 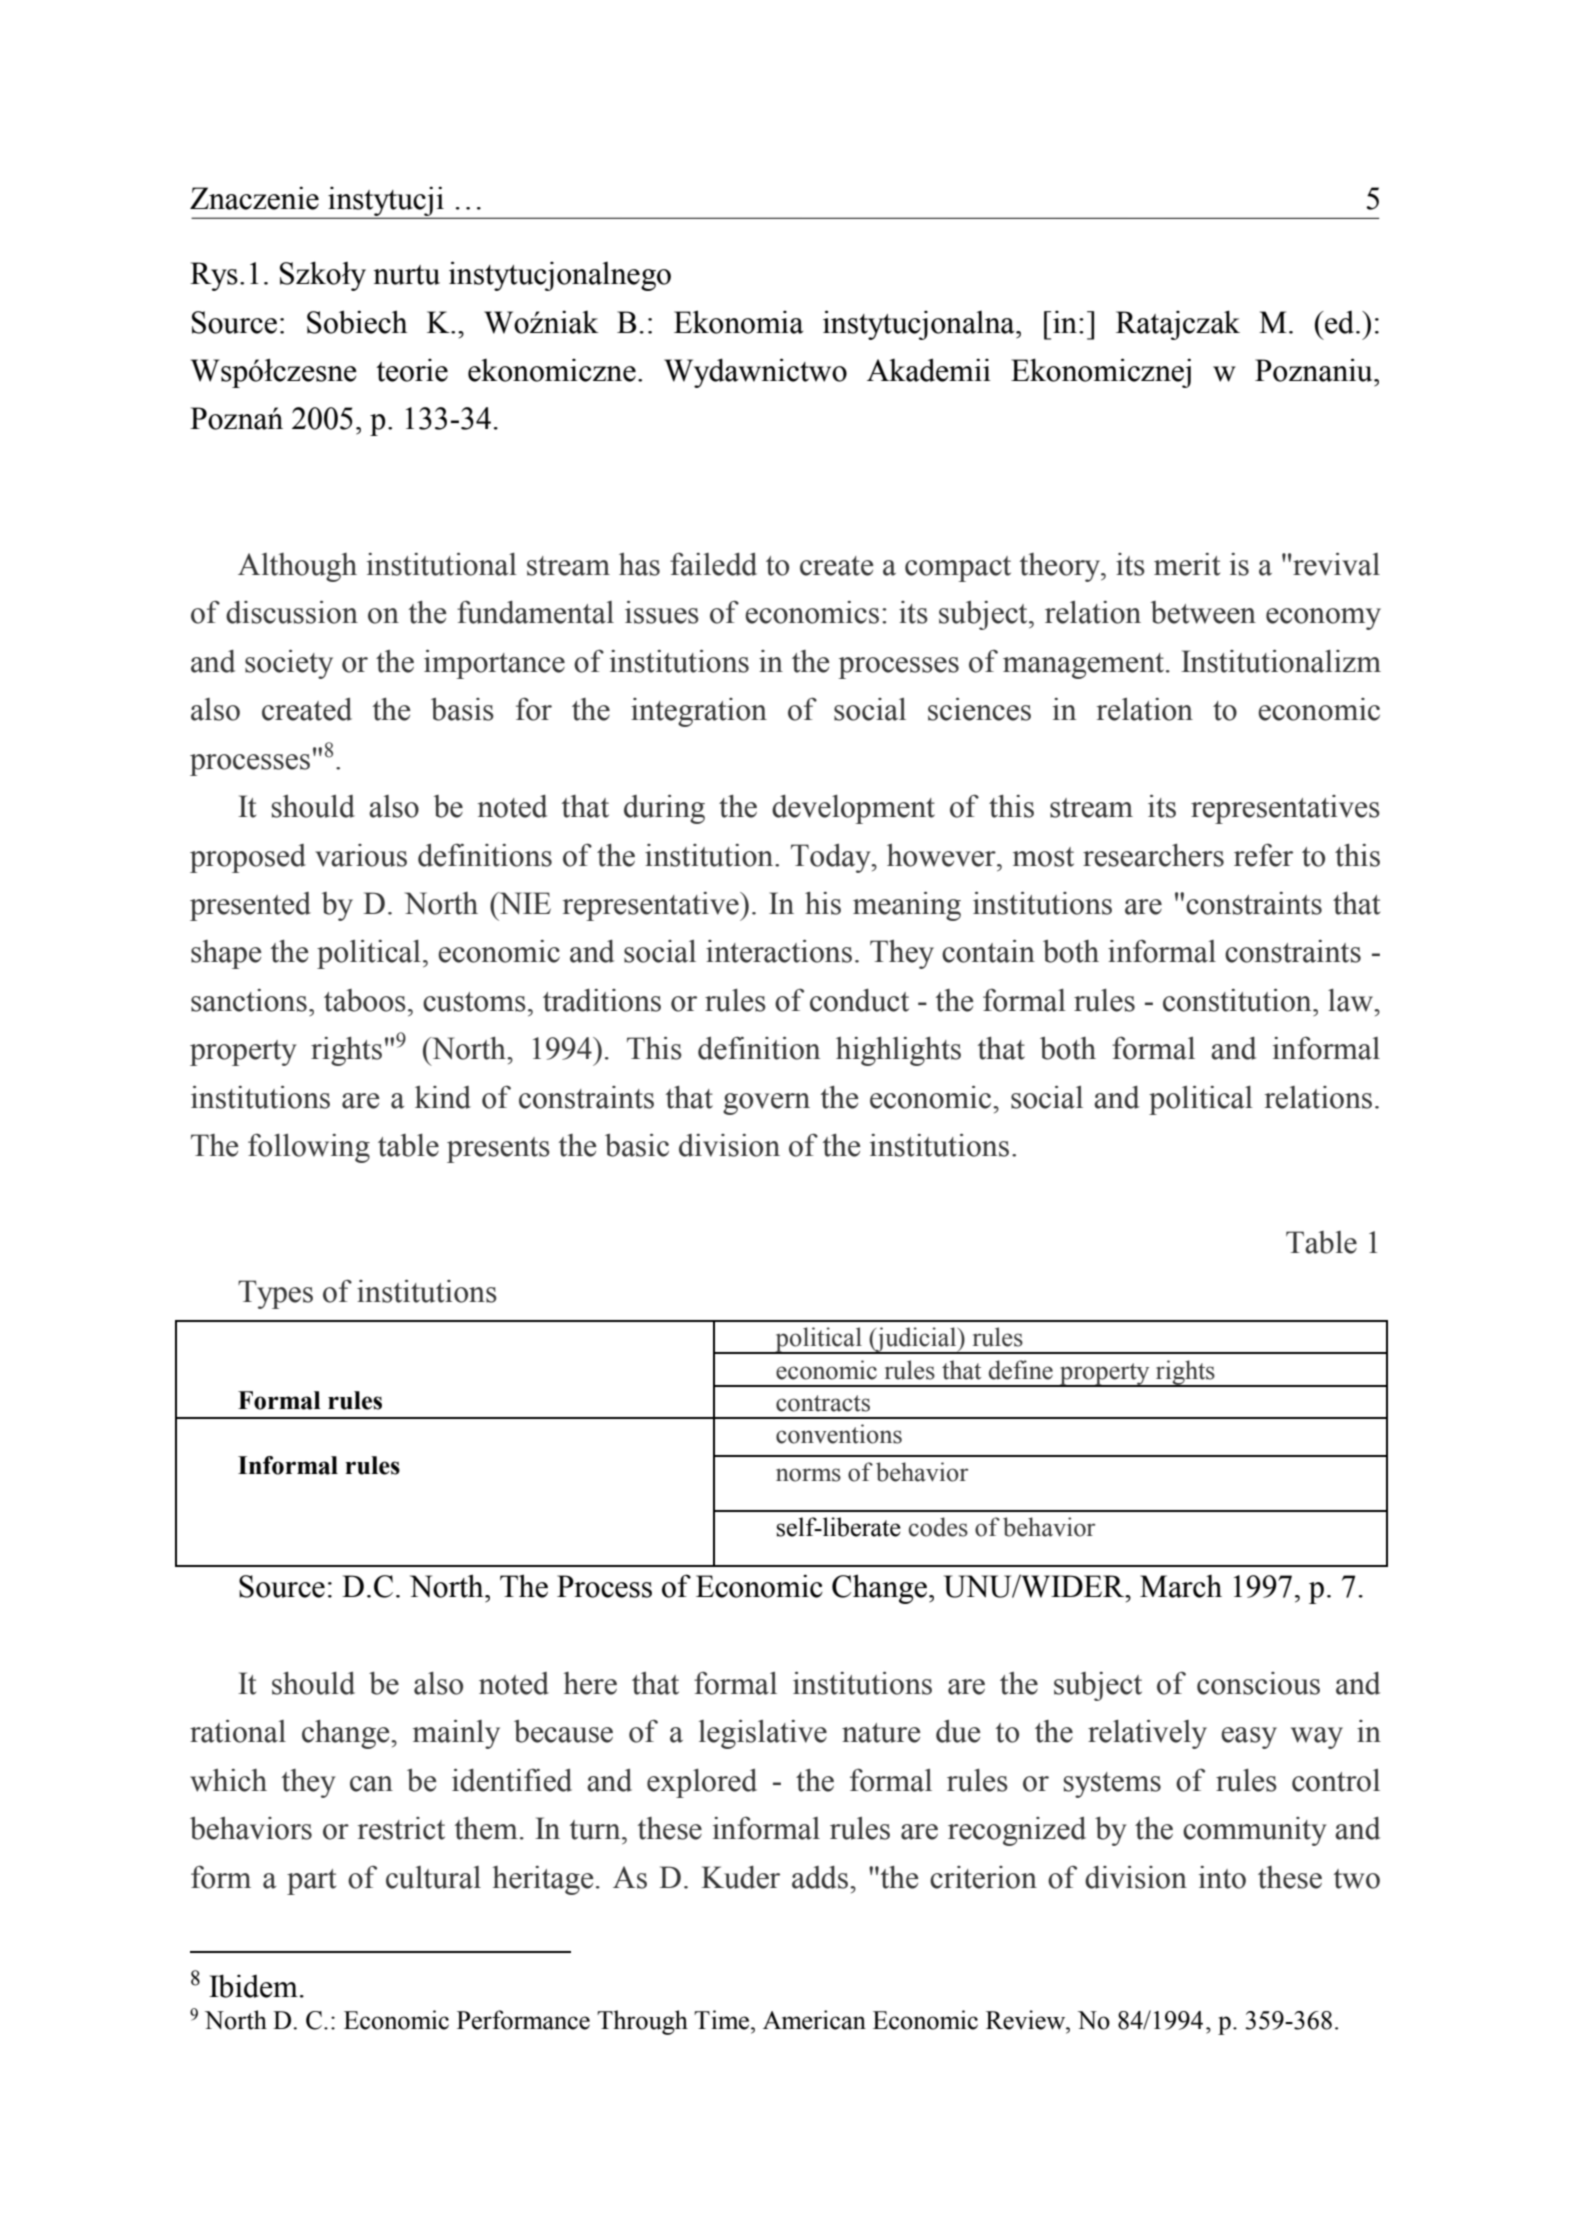 I want to click on discussion, so click(x=292, y=612).
